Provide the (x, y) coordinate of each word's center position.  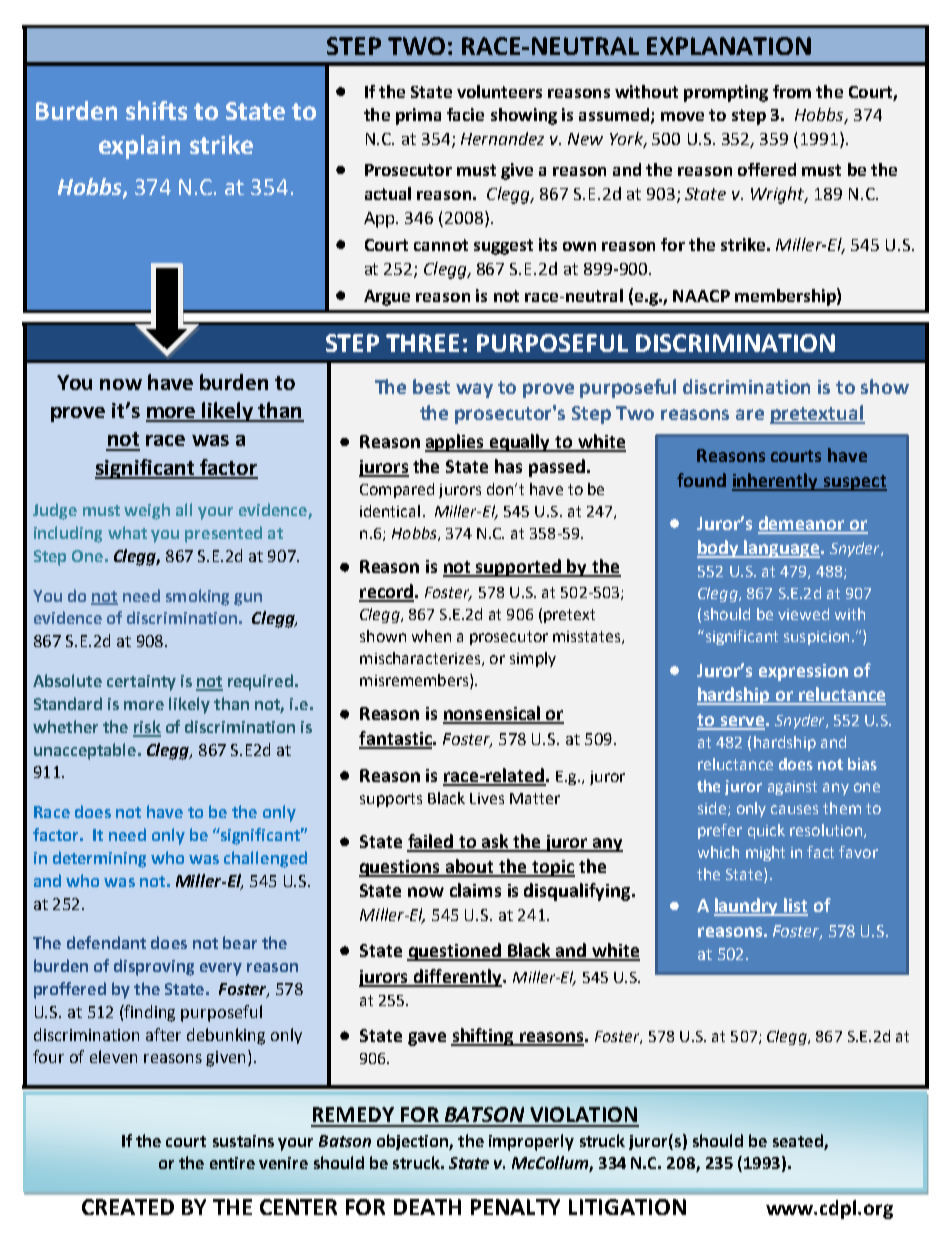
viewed (803, 614)
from (792, 91)
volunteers (499, 91)
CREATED (128, 1207)
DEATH (427, 1207)
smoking (197, 597)
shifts (156, 110)
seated (798, 1140)
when (431, 636)
